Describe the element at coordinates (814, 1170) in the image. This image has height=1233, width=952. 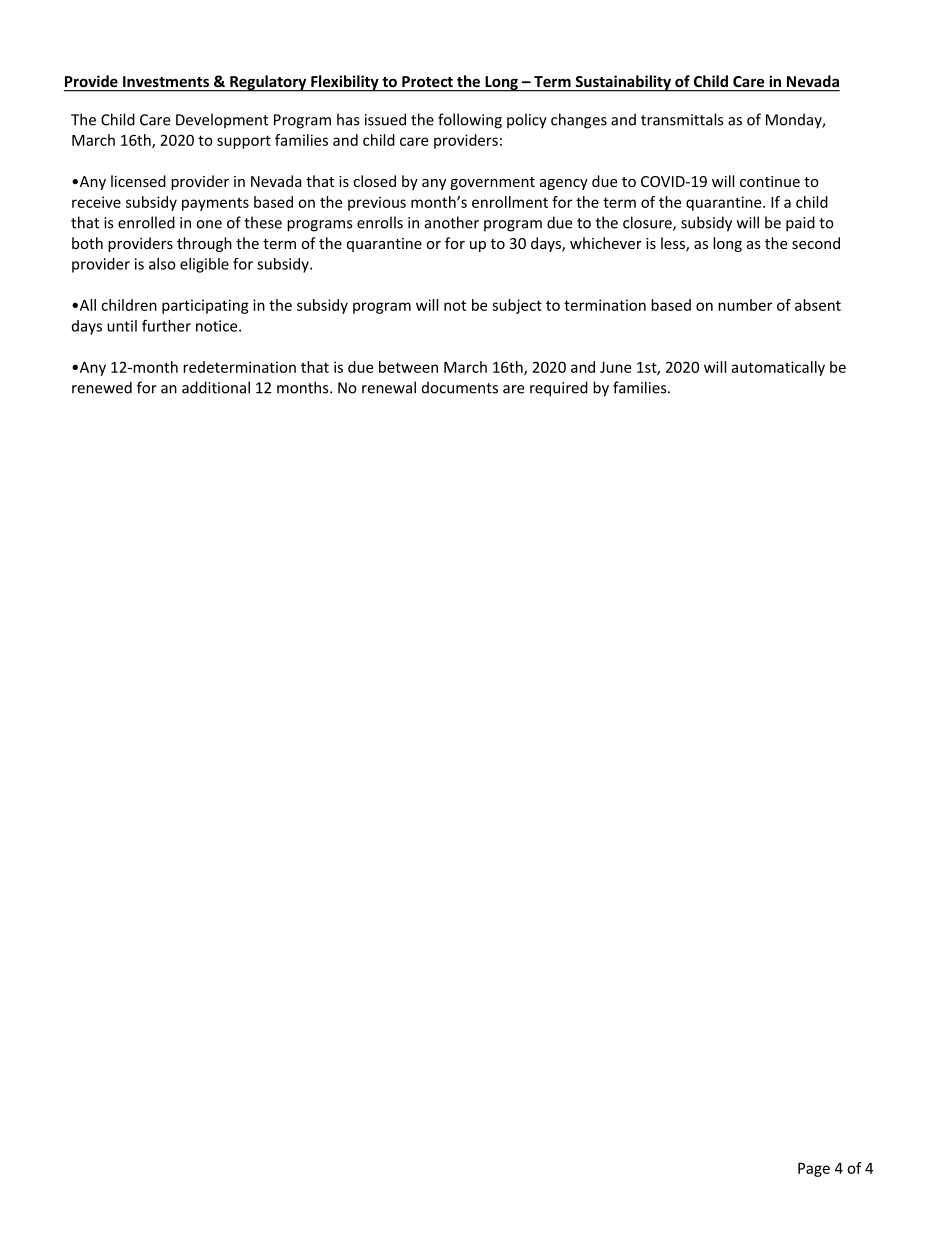
I see `Page` at that location.
